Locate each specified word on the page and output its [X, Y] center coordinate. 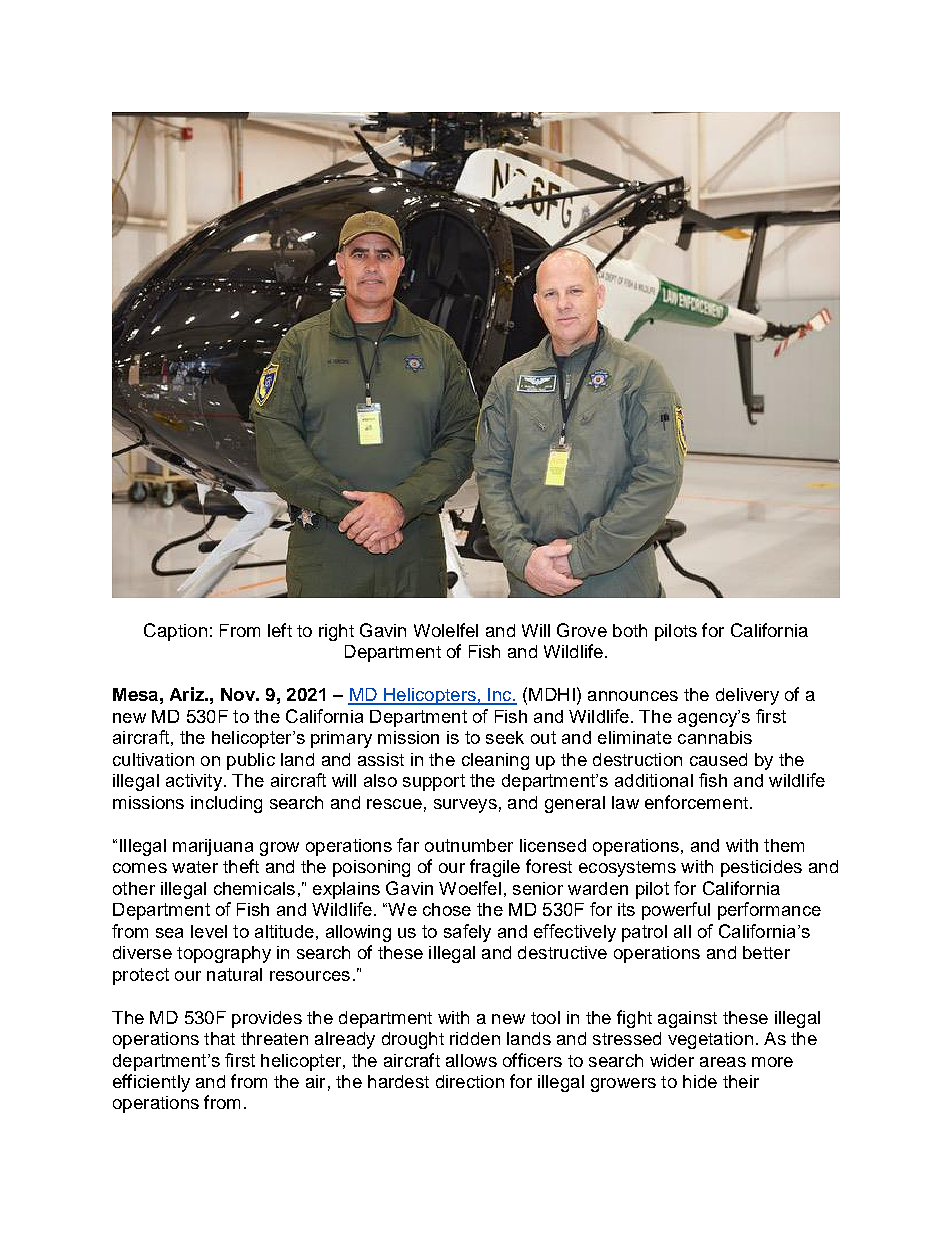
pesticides [761, 868]
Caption [175, 632]
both [630, 630]
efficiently [151, 1083]
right [336, 632]
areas [723, 1062]
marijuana [213, 847]
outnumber [469, 845]
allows [471, 1060]
